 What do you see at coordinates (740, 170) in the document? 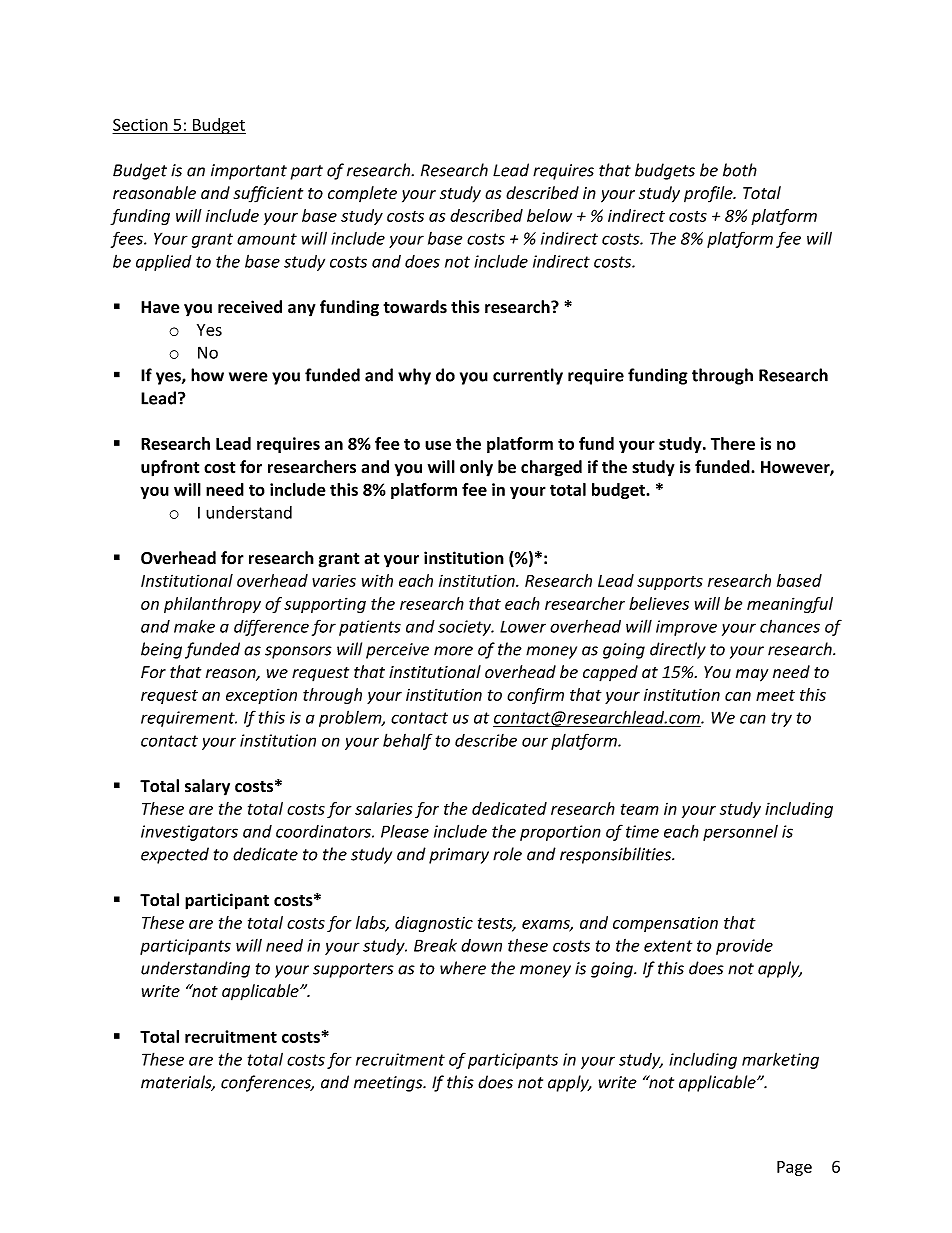
I see `both` at bounding box center [740, 170].
